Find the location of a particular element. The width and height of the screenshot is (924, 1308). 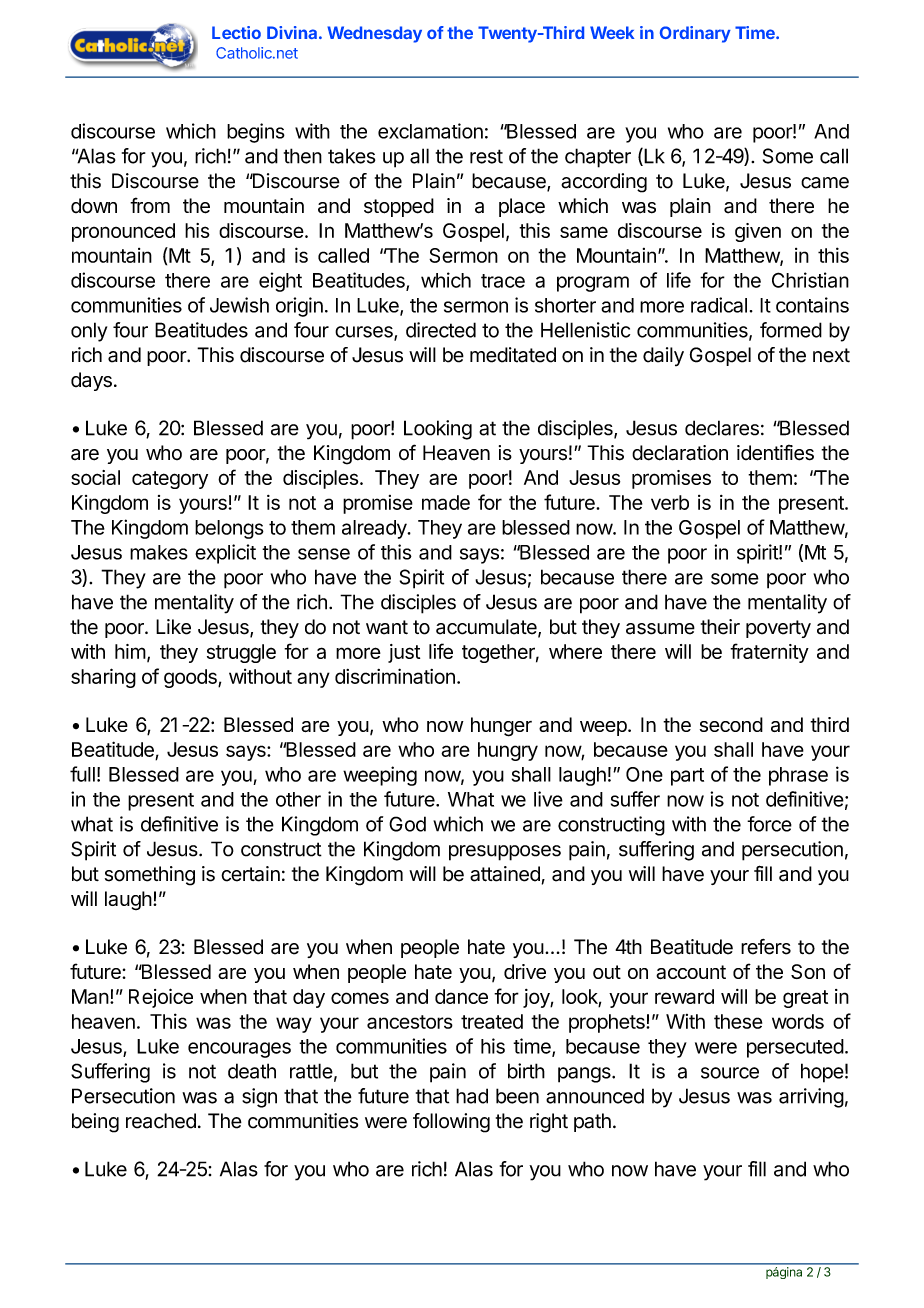

second is located at coordinates (731, 724).
